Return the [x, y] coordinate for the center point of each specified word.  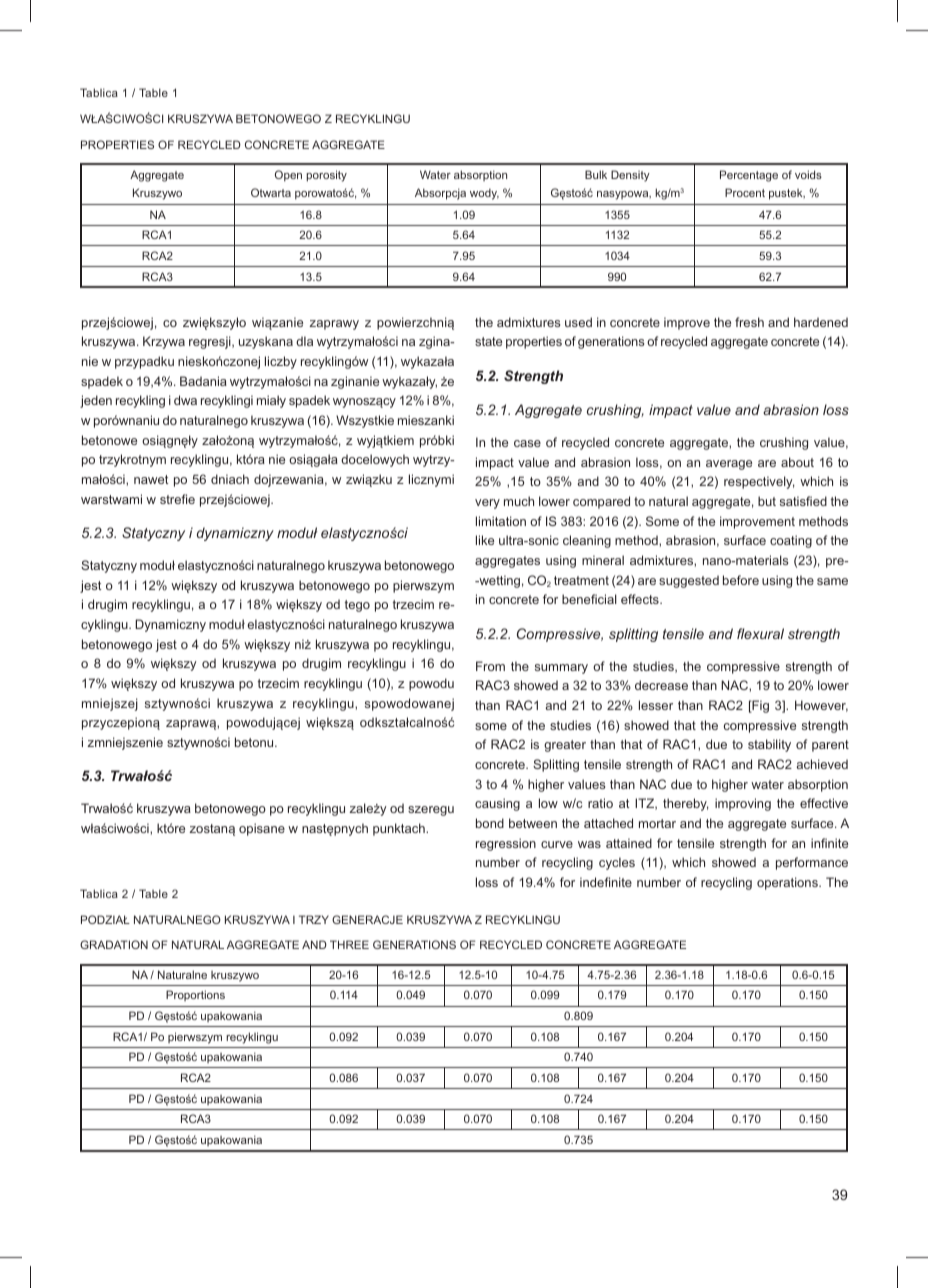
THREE [349, 944]
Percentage [749, 176]
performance [812, 863]
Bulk [596, 174]
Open [288, 176]
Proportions [195, 995]
